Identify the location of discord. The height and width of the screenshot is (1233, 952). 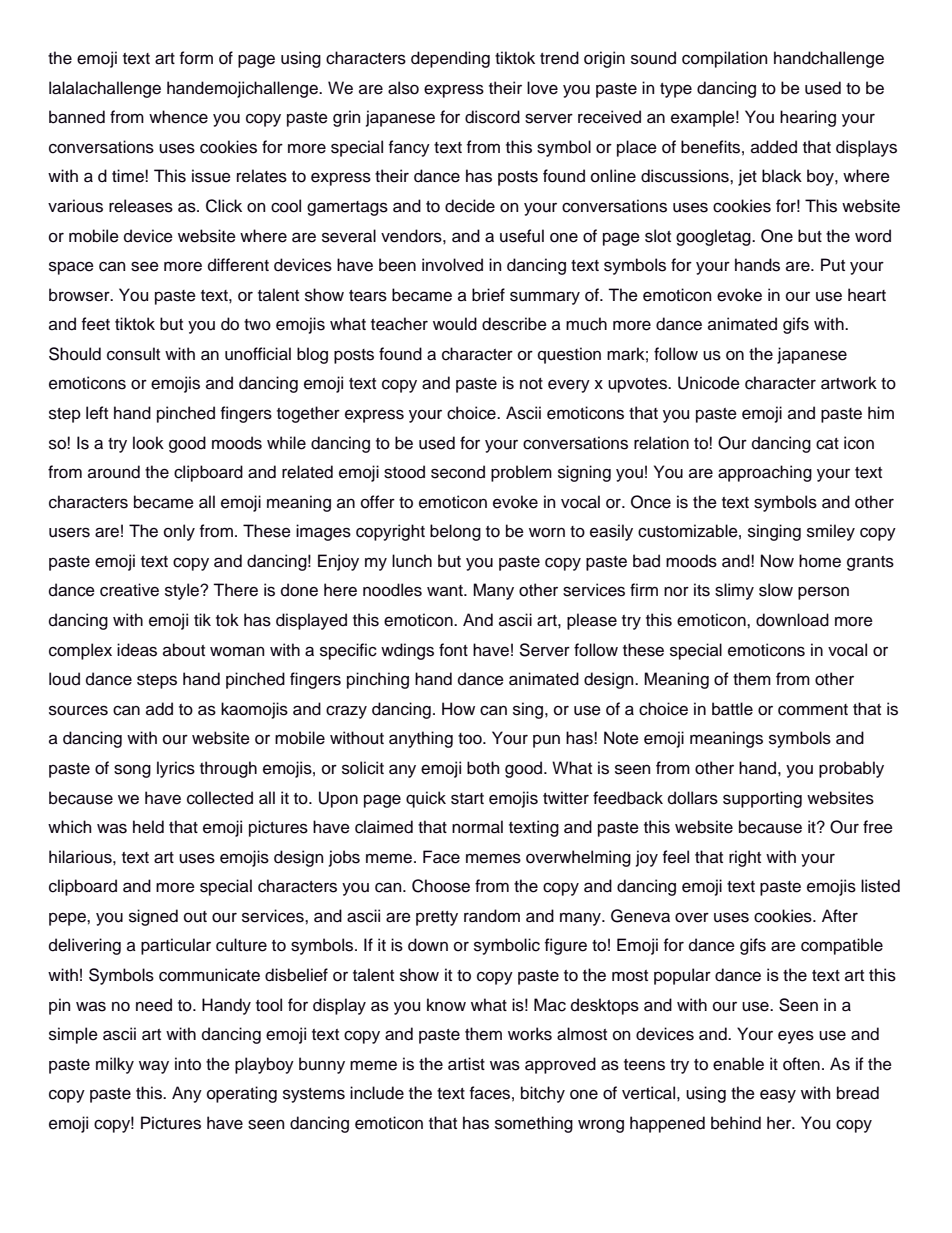
(492, 117).
